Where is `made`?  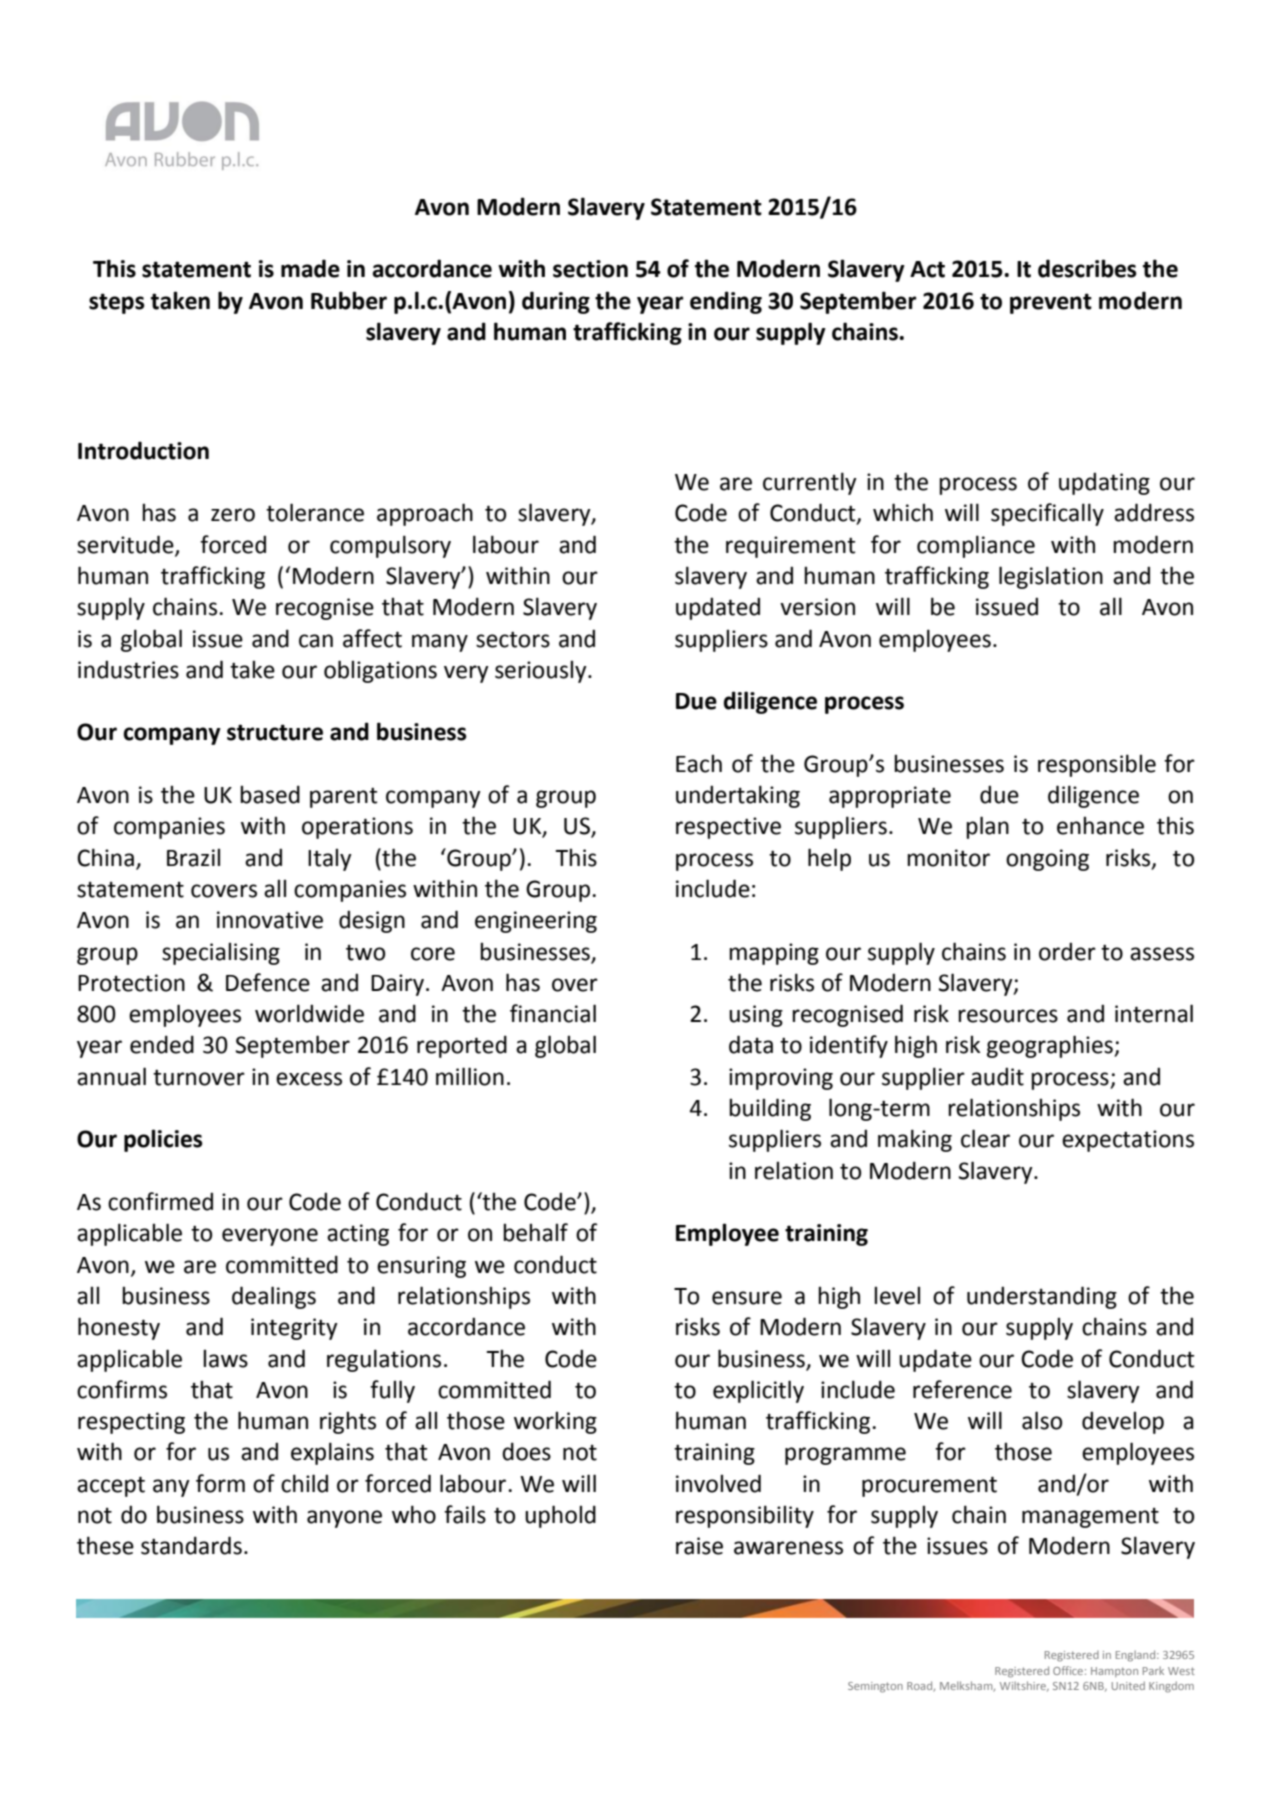 made is located at coordinates (310, 268).
